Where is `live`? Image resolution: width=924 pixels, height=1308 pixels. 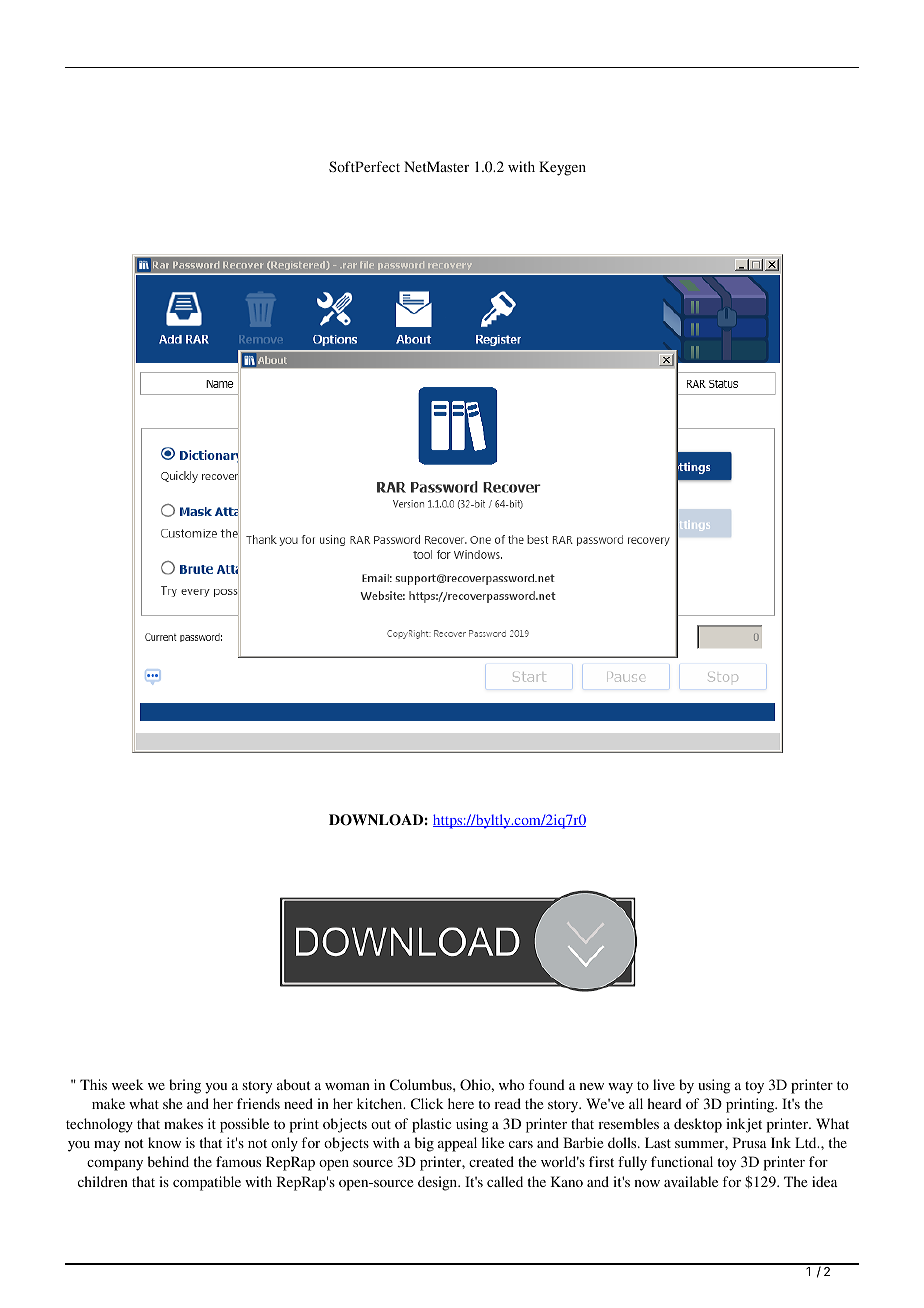
live is located at coordinates (664, 1084).
